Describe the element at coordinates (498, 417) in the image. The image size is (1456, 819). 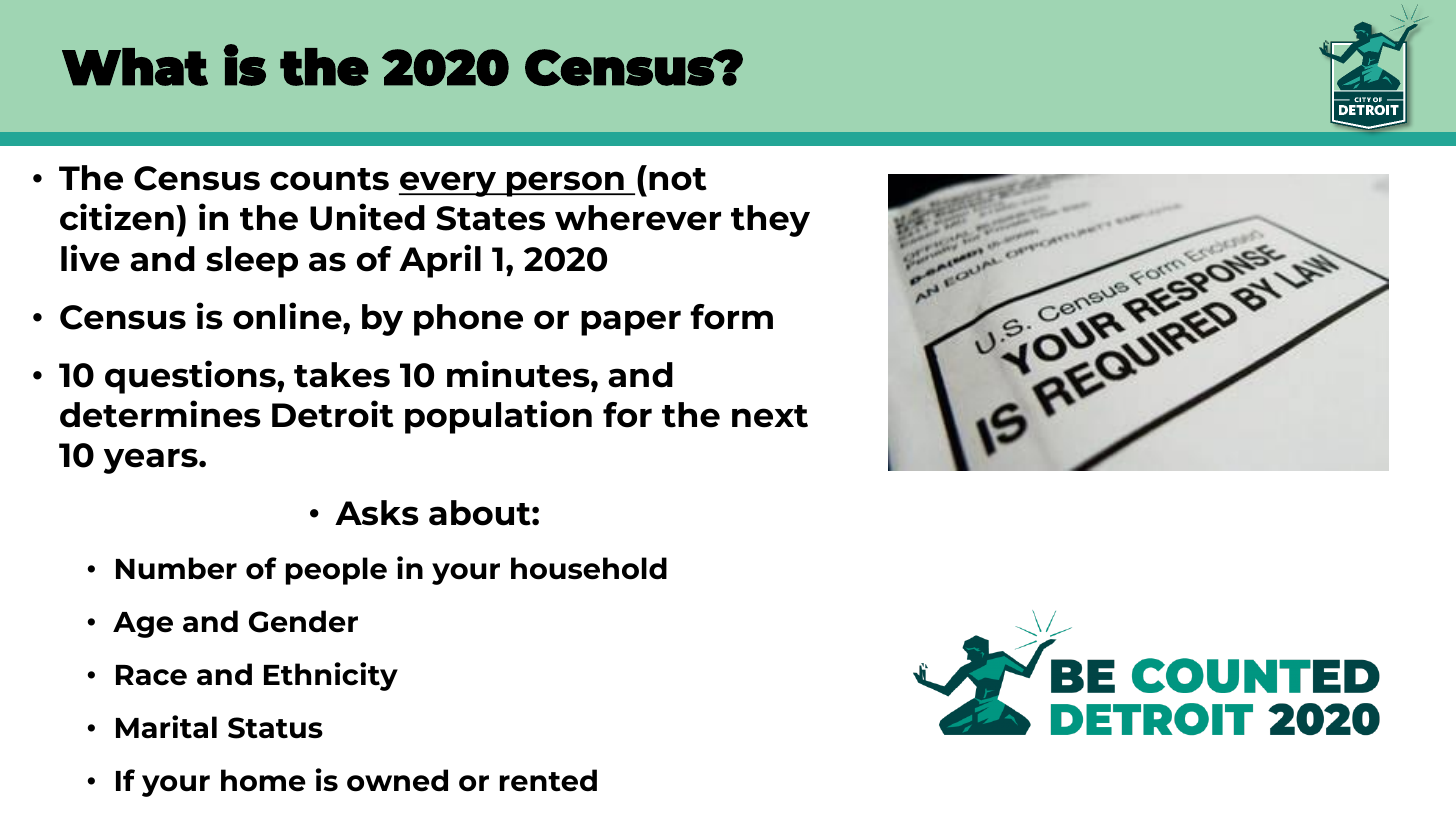
I see `population` at that location.
